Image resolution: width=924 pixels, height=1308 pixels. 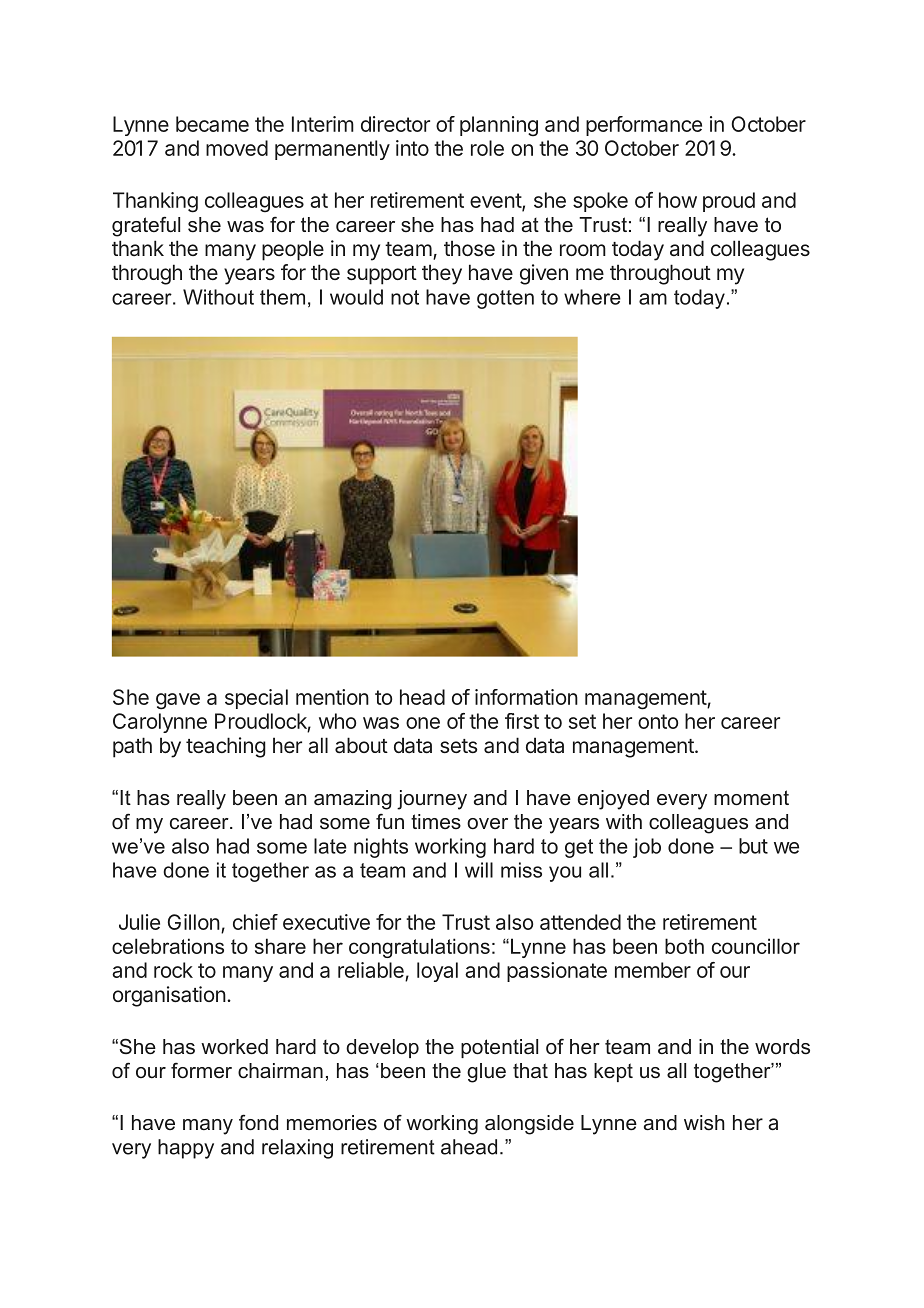 What do you see at coordinates (658, 721) in the image?
I see `onto` at bounding box center [658, 721].
